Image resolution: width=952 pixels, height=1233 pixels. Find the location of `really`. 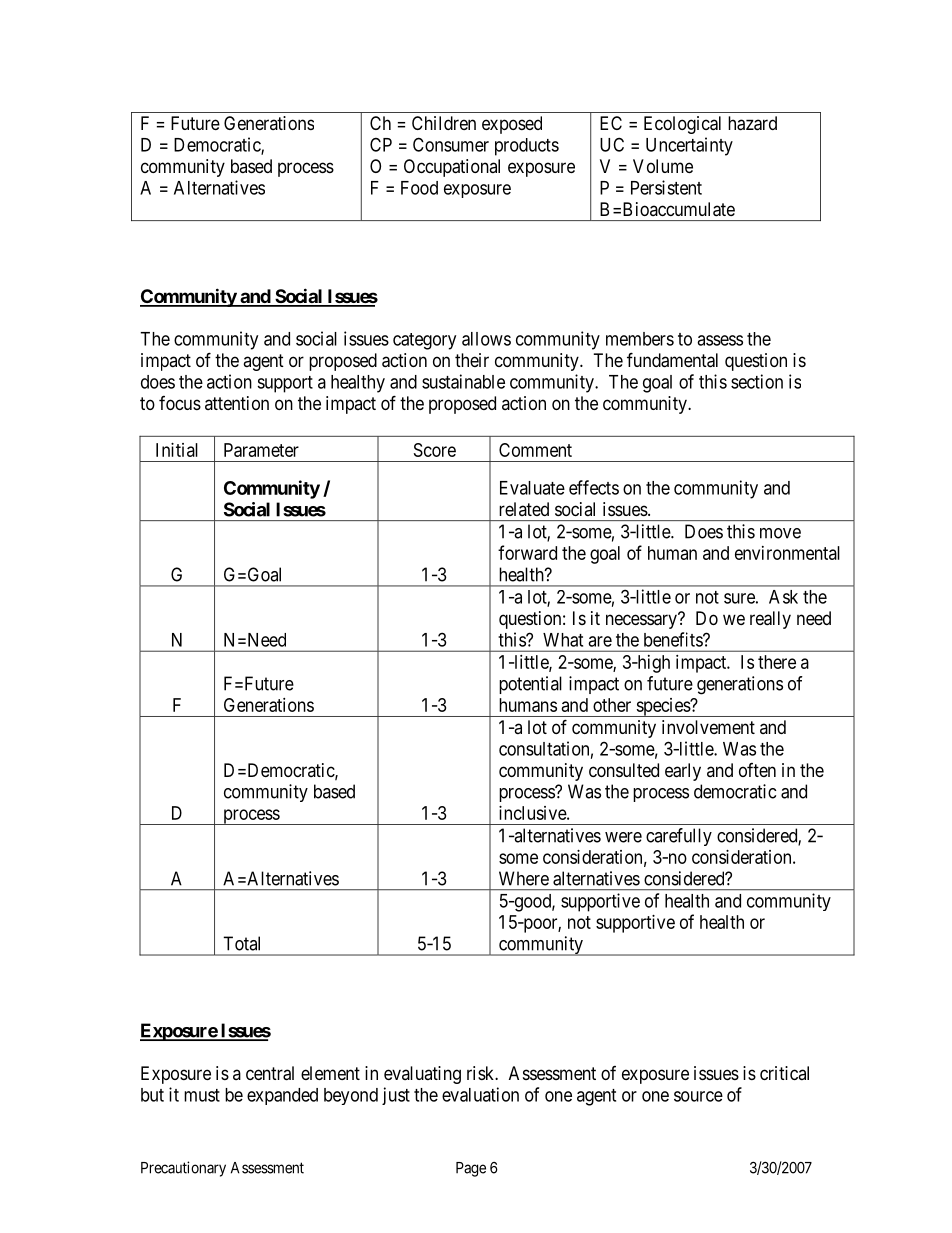

really is located at coordinates (770, 620).
